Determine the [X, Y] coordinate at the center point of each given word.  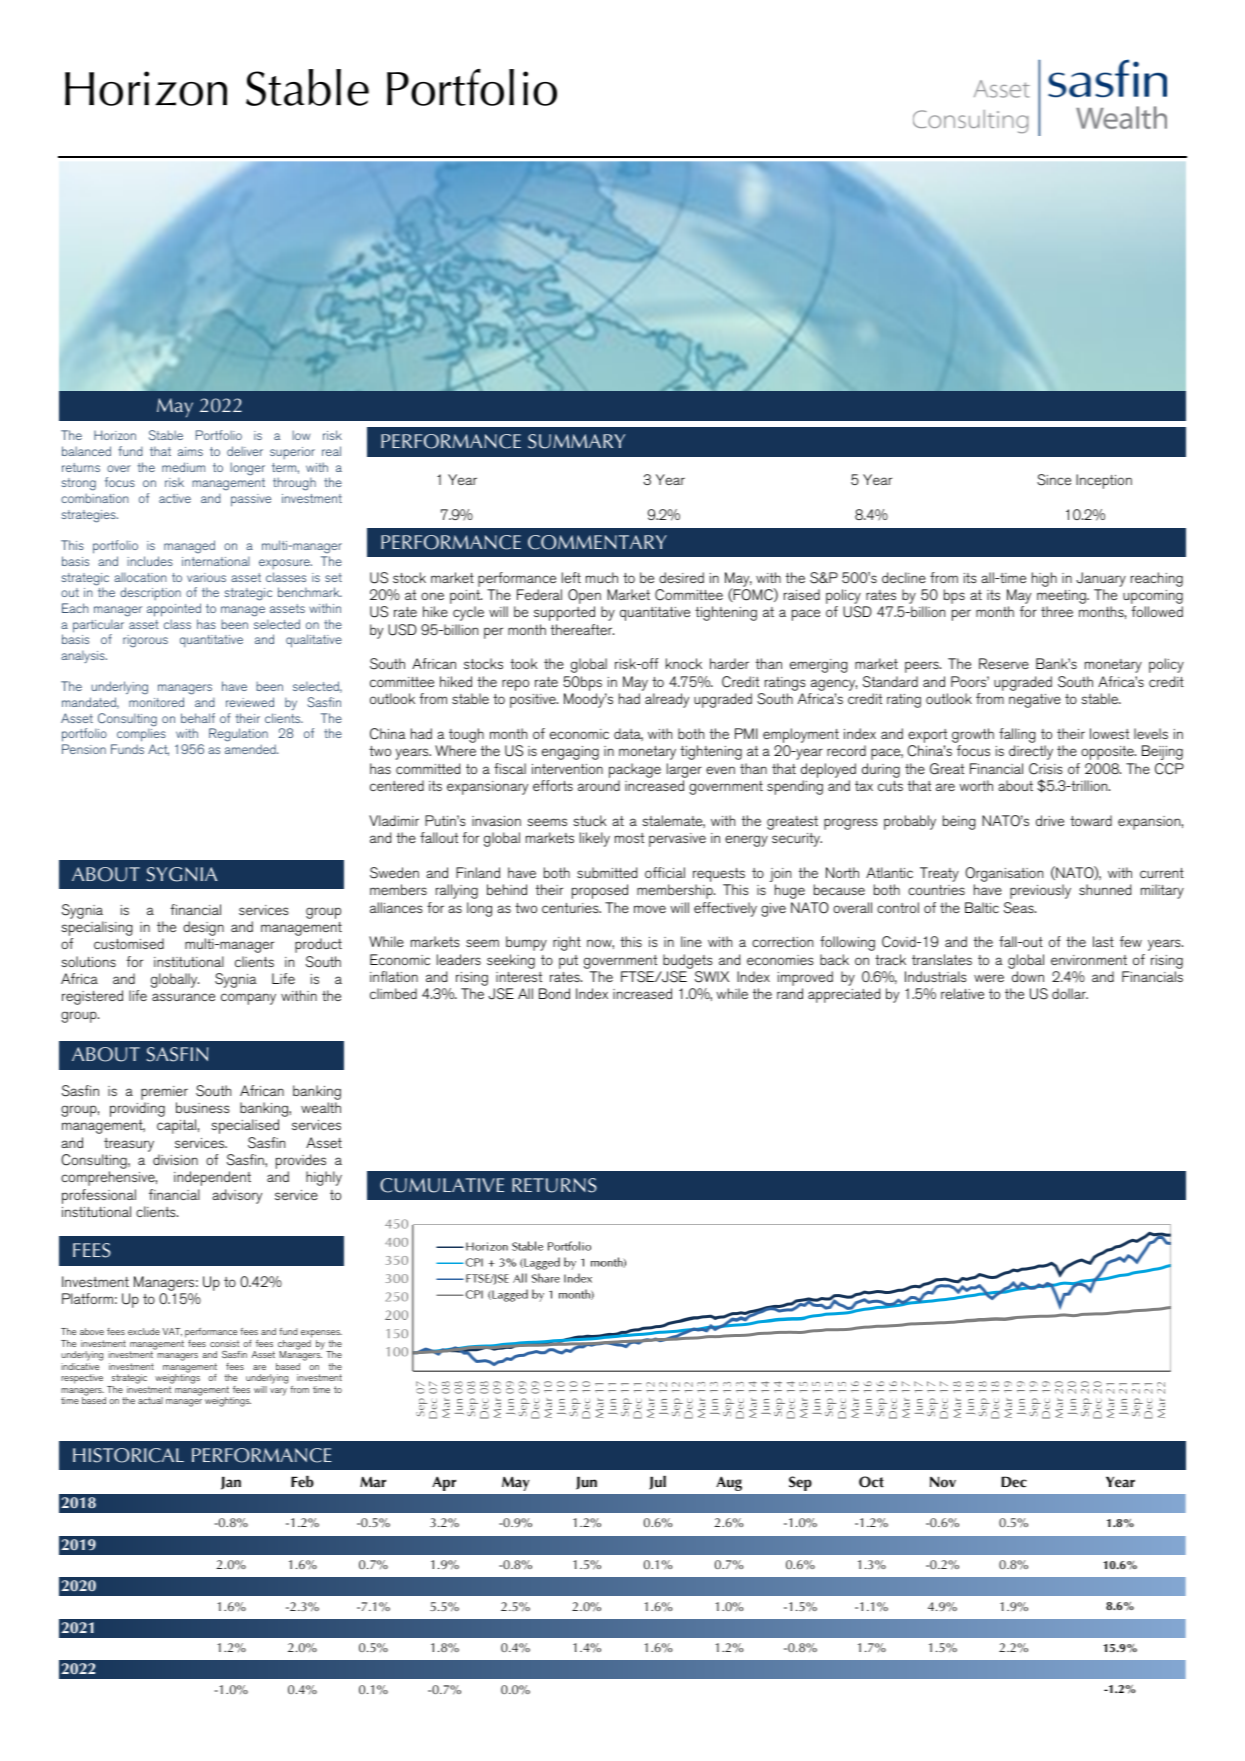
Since [1054, 480]
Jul [657, 1482]
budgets [687, 961]
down [1028, 976]
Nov [943, 1482]
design [203, 930]
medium [183, 467]
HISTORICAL [128, 1455]
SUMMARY [576, 441]
